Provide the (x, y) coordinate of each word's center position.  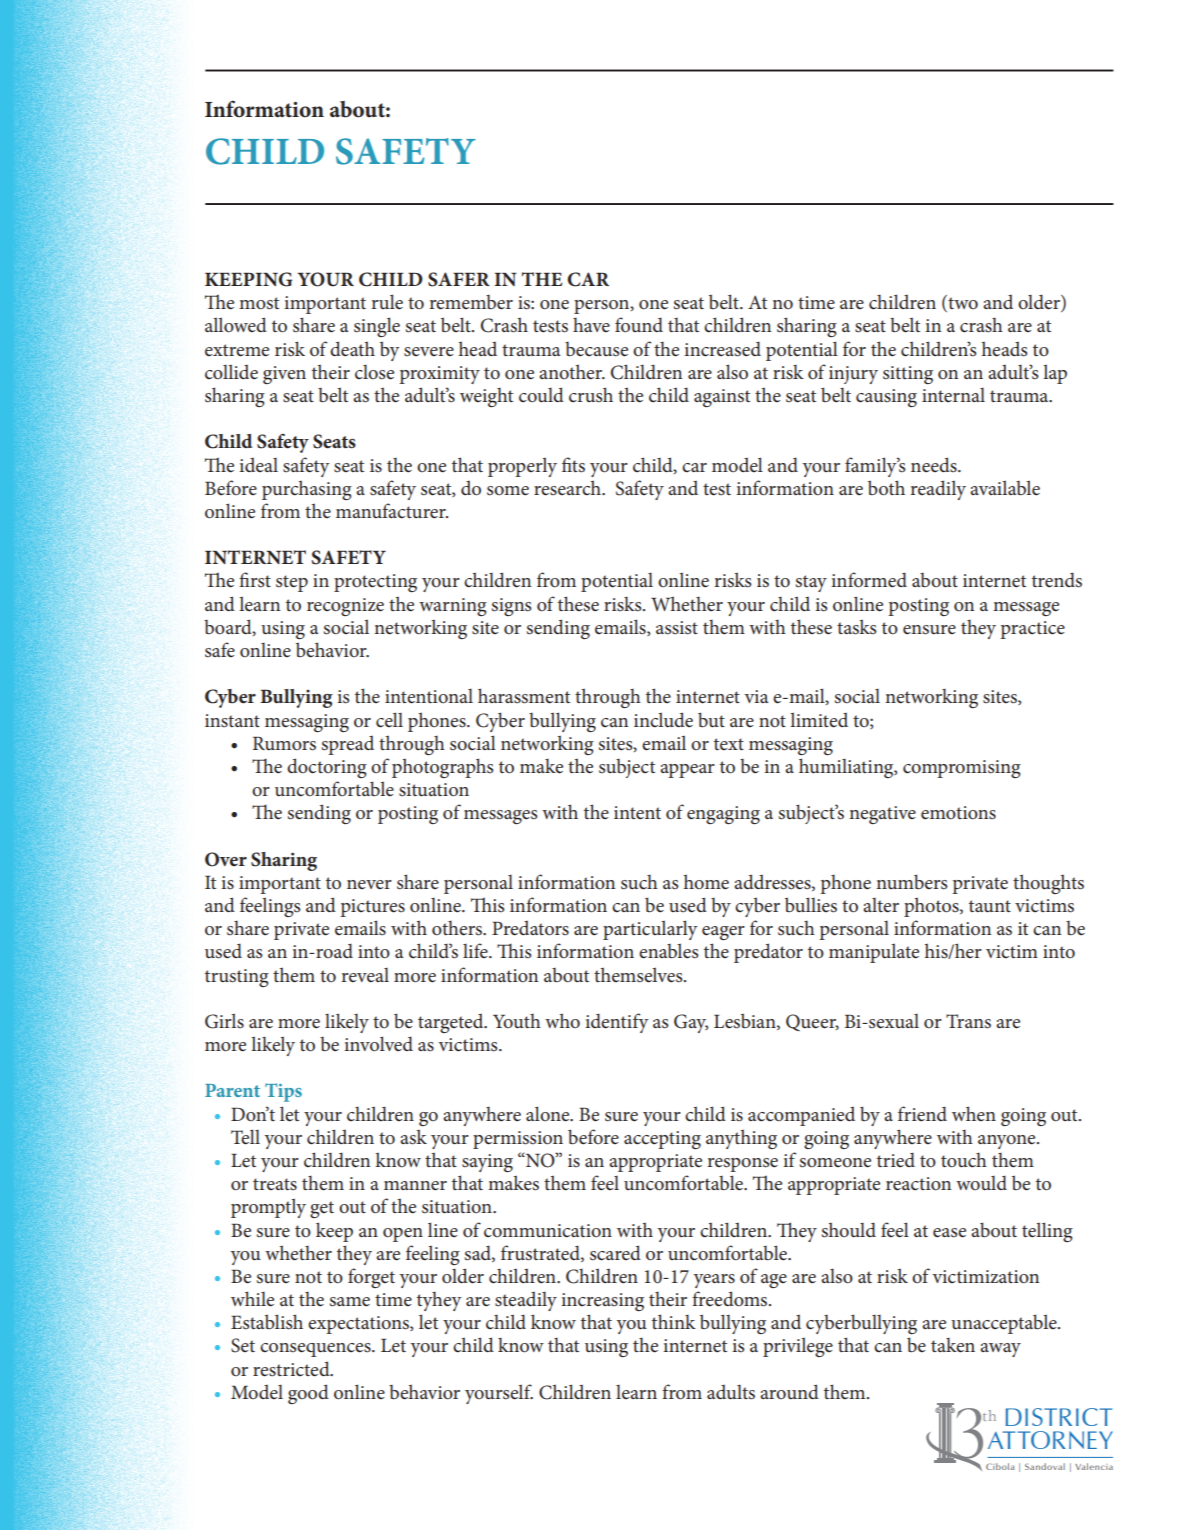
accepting (662, 1140)
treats (275, 1184)
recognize (345, 607)
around (789, 1391)
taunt (990, 906)
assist (677, 628)
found (639, 325)
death (352, 349)
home (706, 882)
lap (1055, 374)
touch (964, 1160)
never (369, 884)
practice (1032, 630)
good (308, 1394)
